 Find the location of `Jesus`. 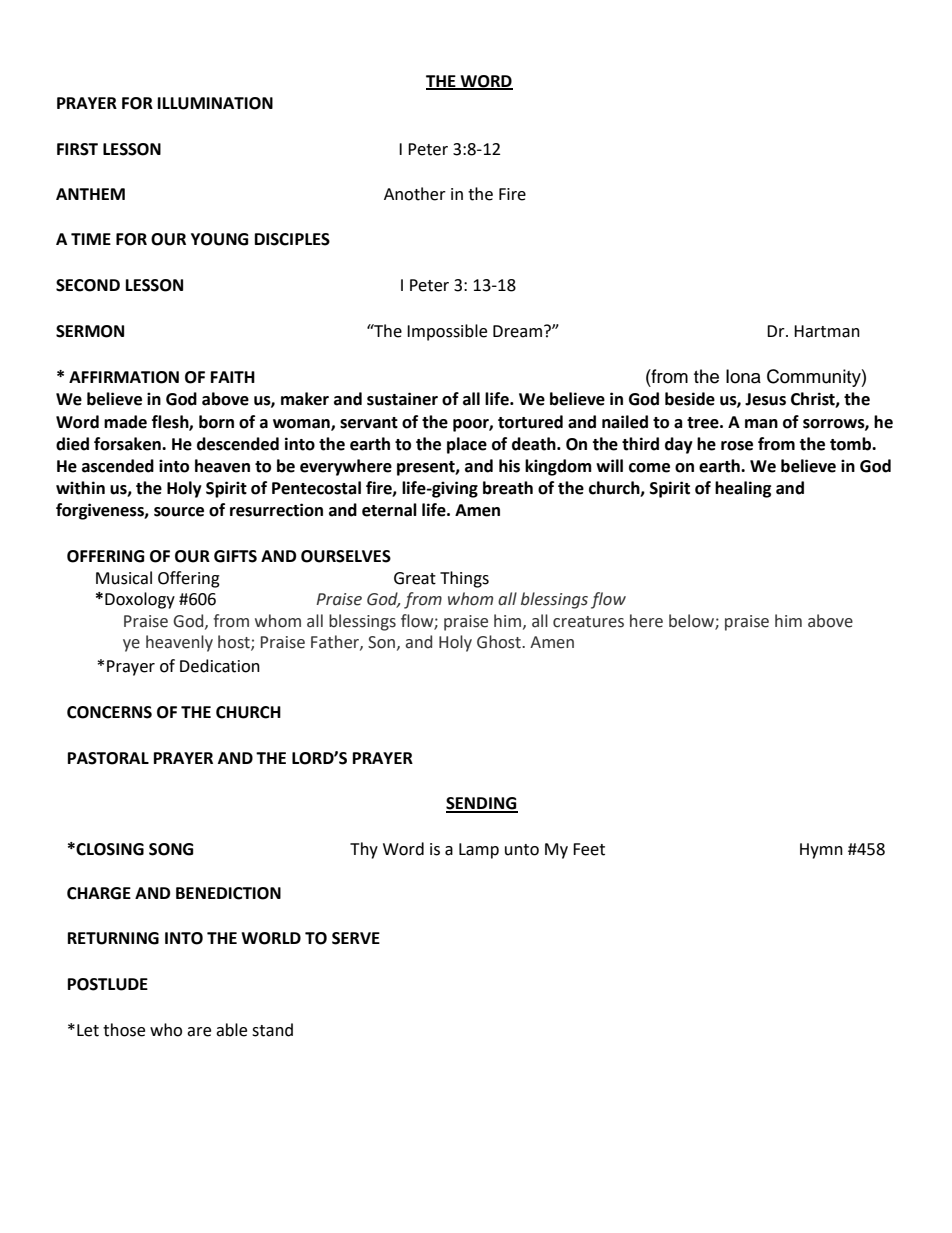

Jesus is located at coordinates (765, 399).
